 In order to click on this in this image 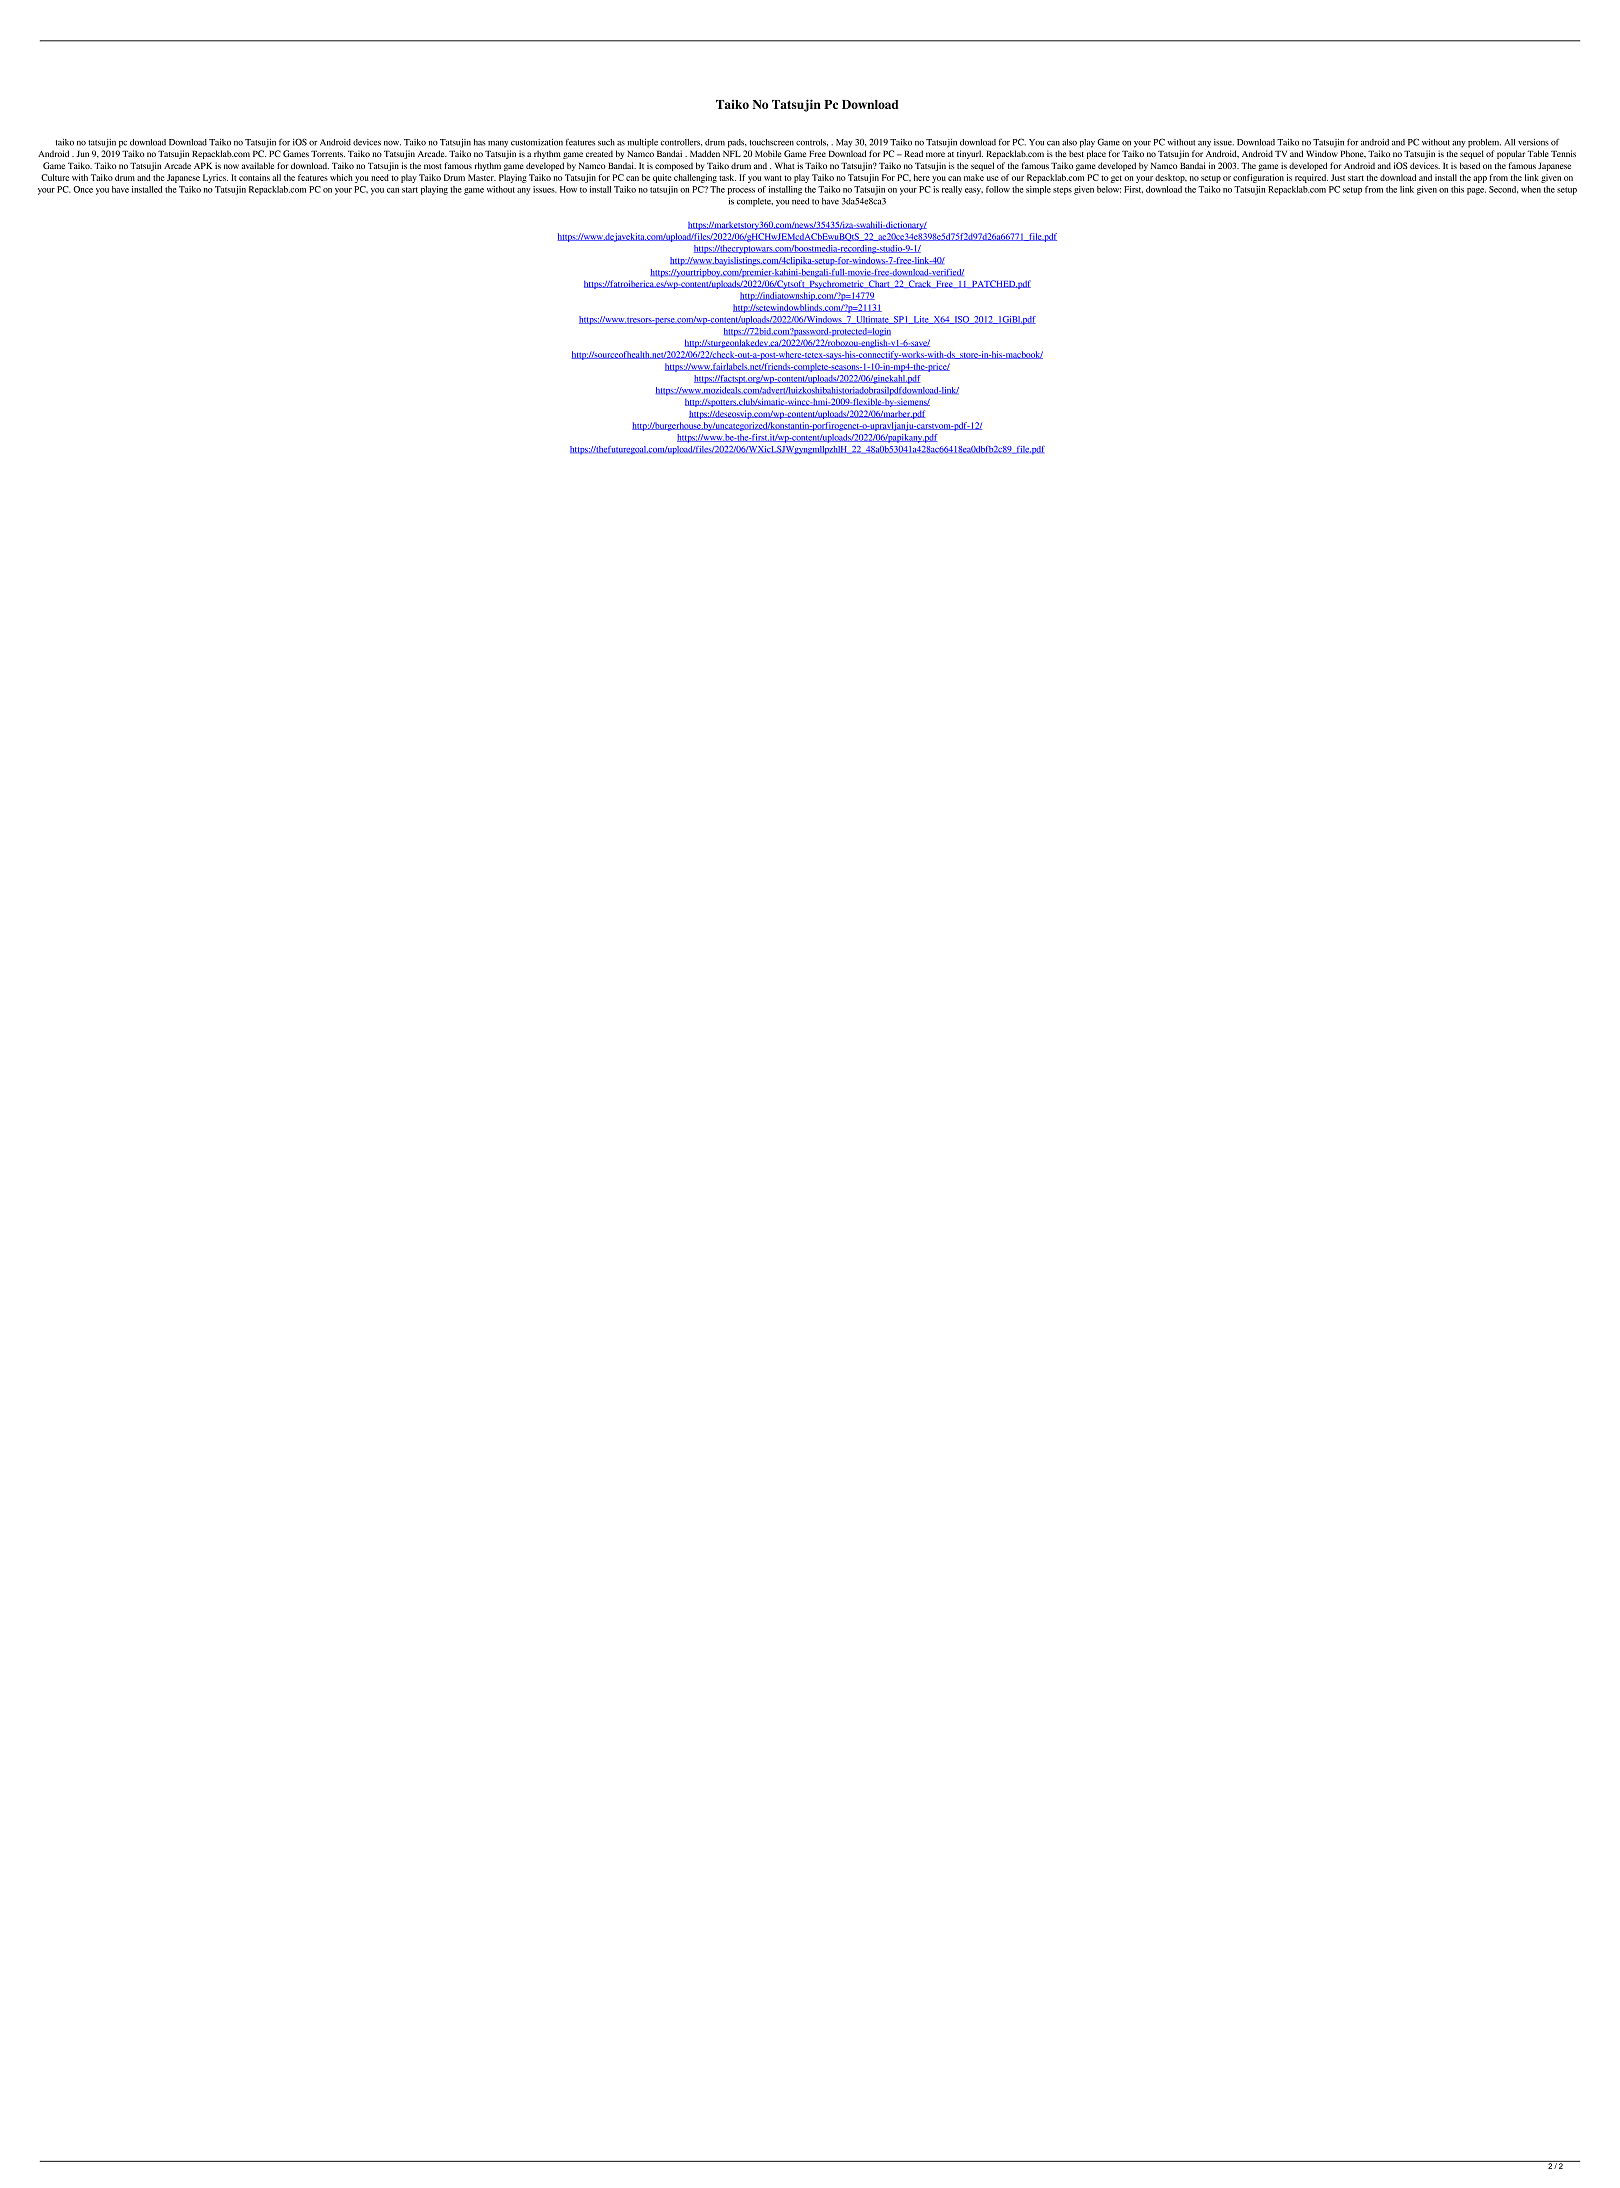, I will do `click(1457, 189)`.
